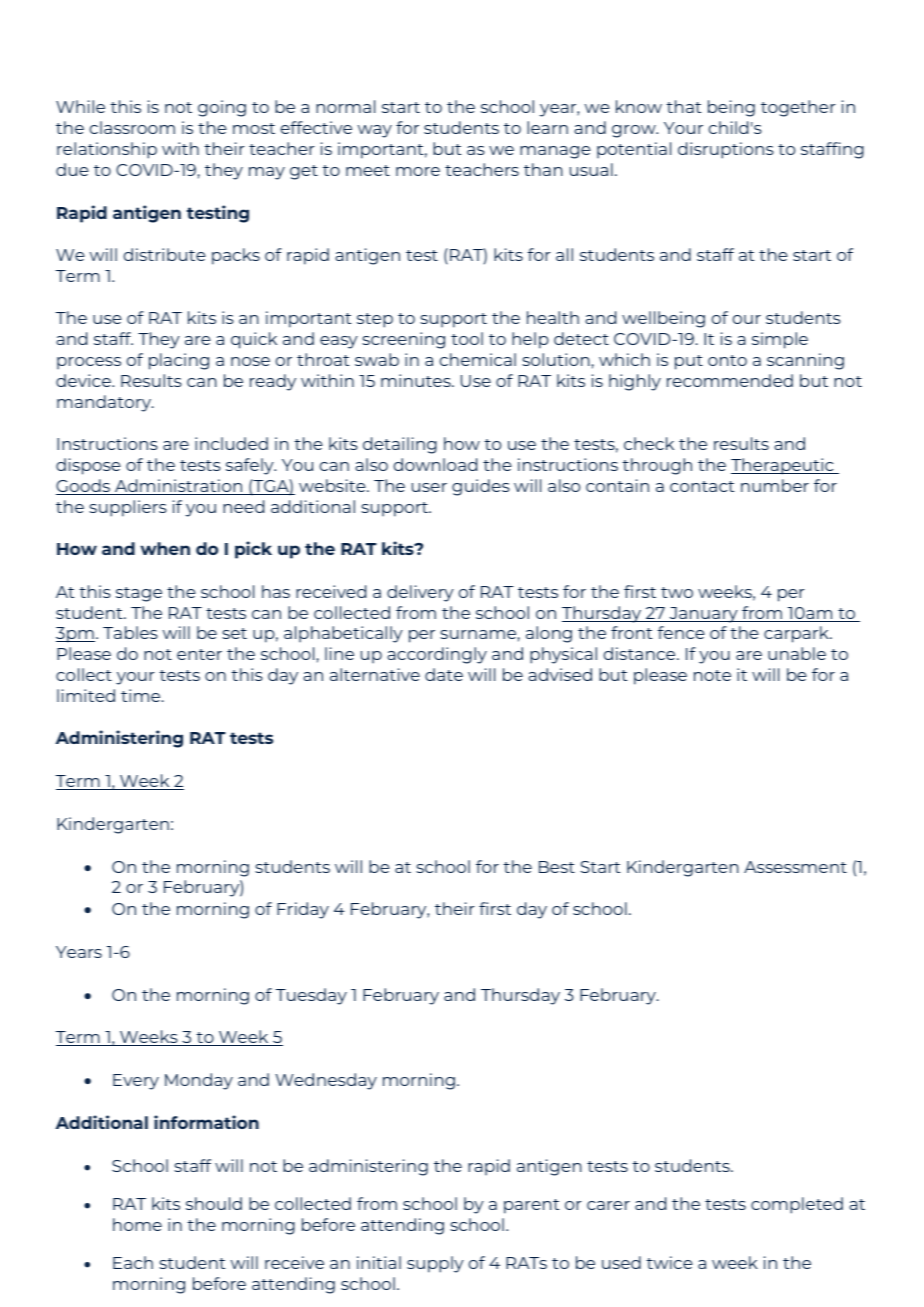 The image size is (924, 1307). I want to click on classroom, so click(132, 127).
